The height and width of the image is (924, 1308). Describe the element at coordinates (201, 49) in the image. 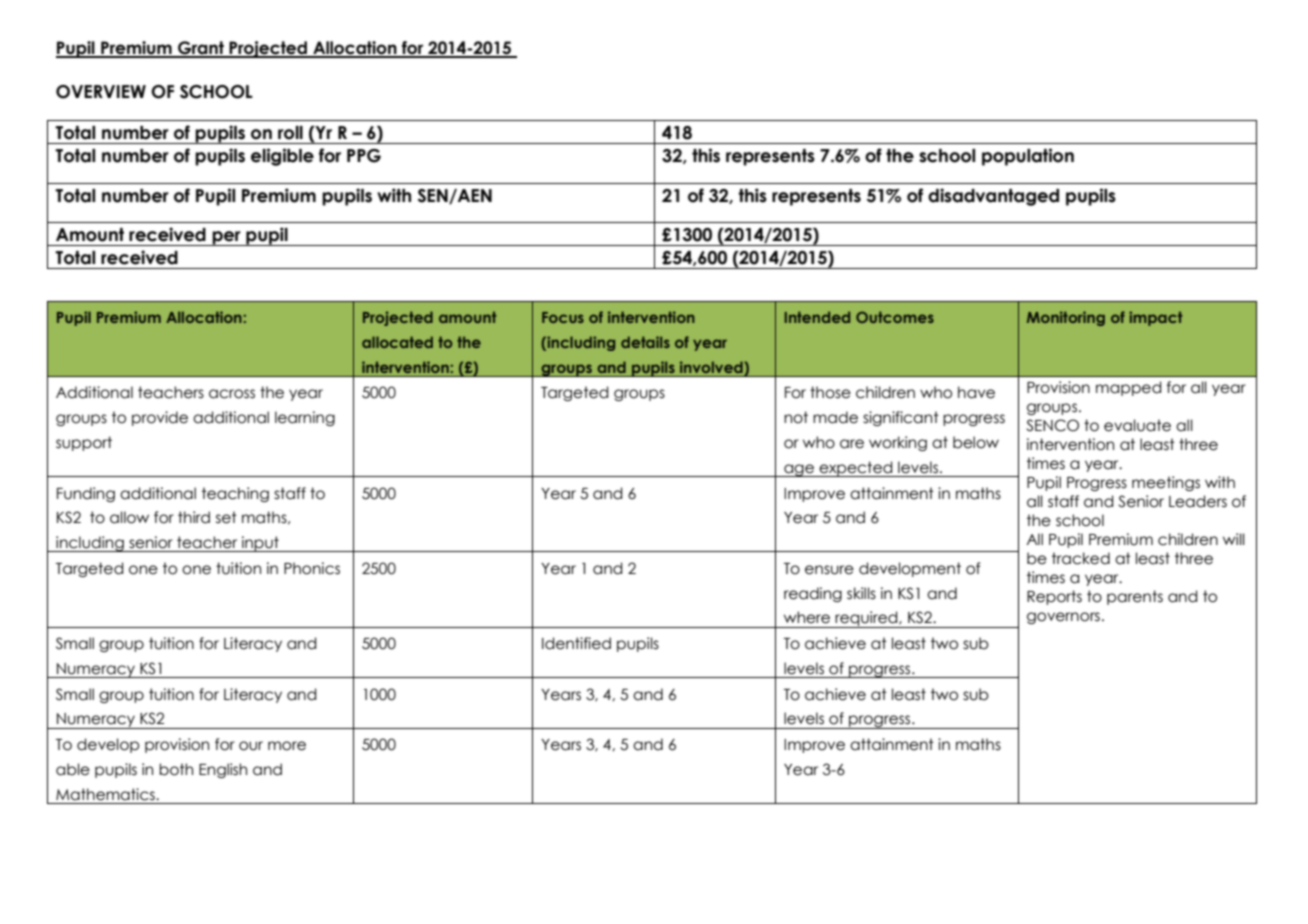

I see `Grant` at that location.
